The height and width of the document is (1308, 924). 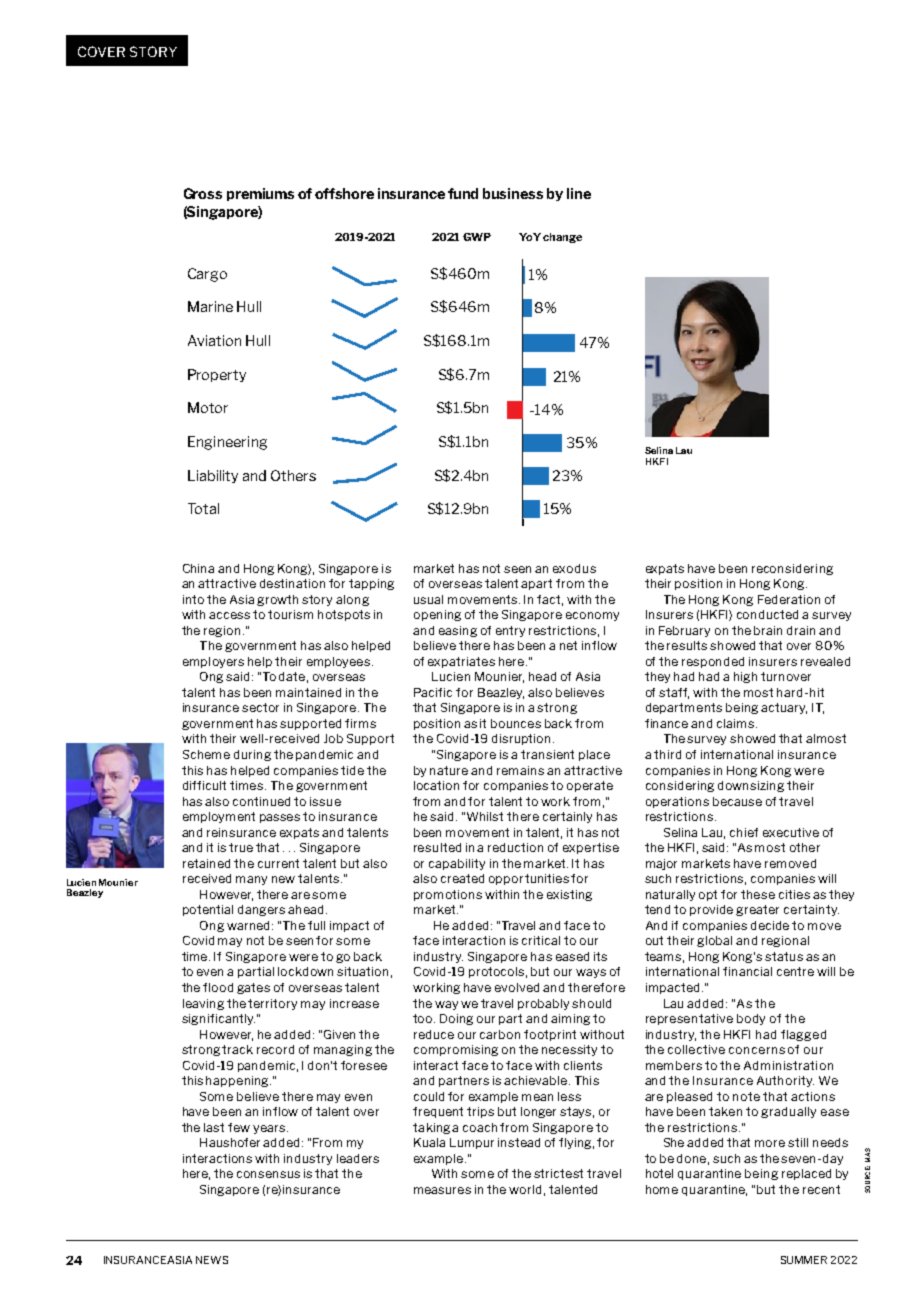 What do you see at coordinates (477, 237) in the document?
I see `GWP` at bounding box center [477, 237].
